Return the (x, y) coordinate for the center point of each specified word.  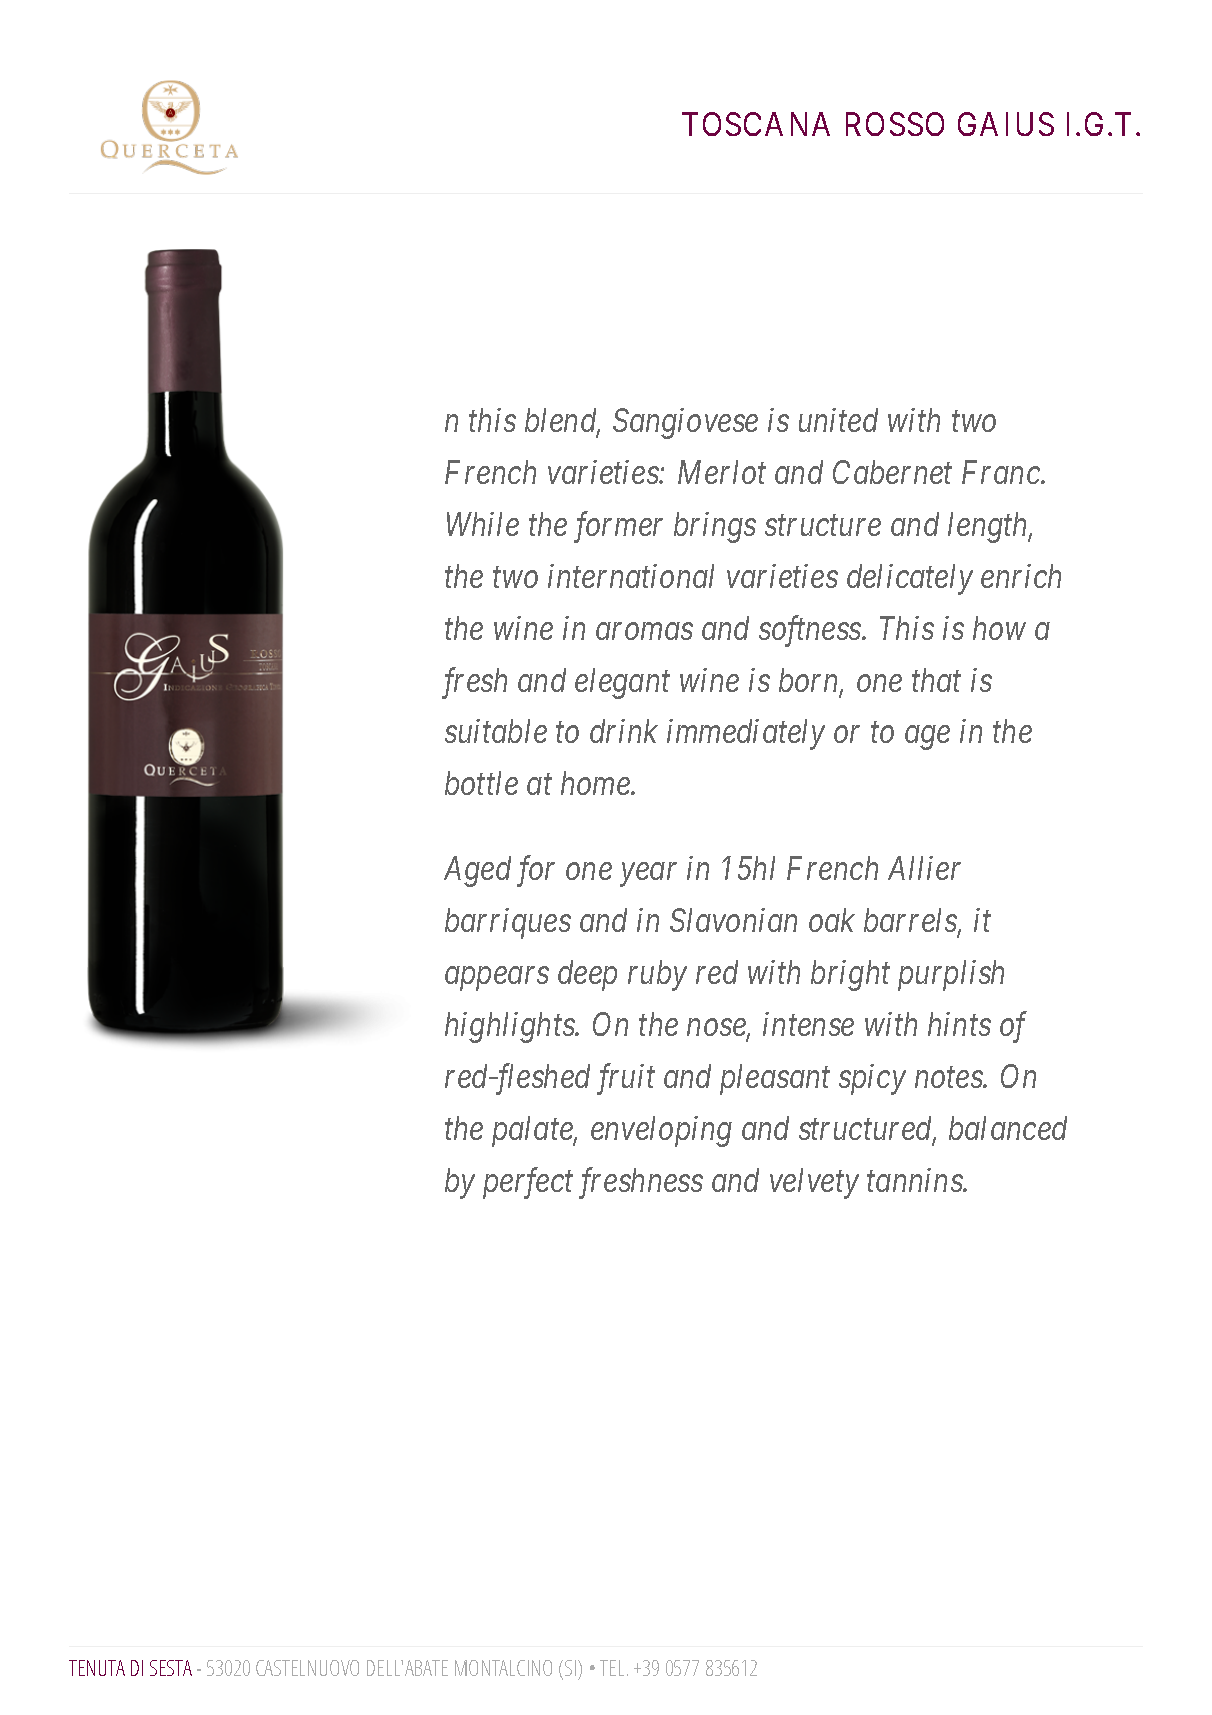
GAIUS (1006, 124)
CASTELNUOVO (307, 1668)
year (648, 875)
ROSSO (895, 124)
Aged (477, 871)
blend (562, 421)
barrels (911, 921)
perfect (528, 1183)
